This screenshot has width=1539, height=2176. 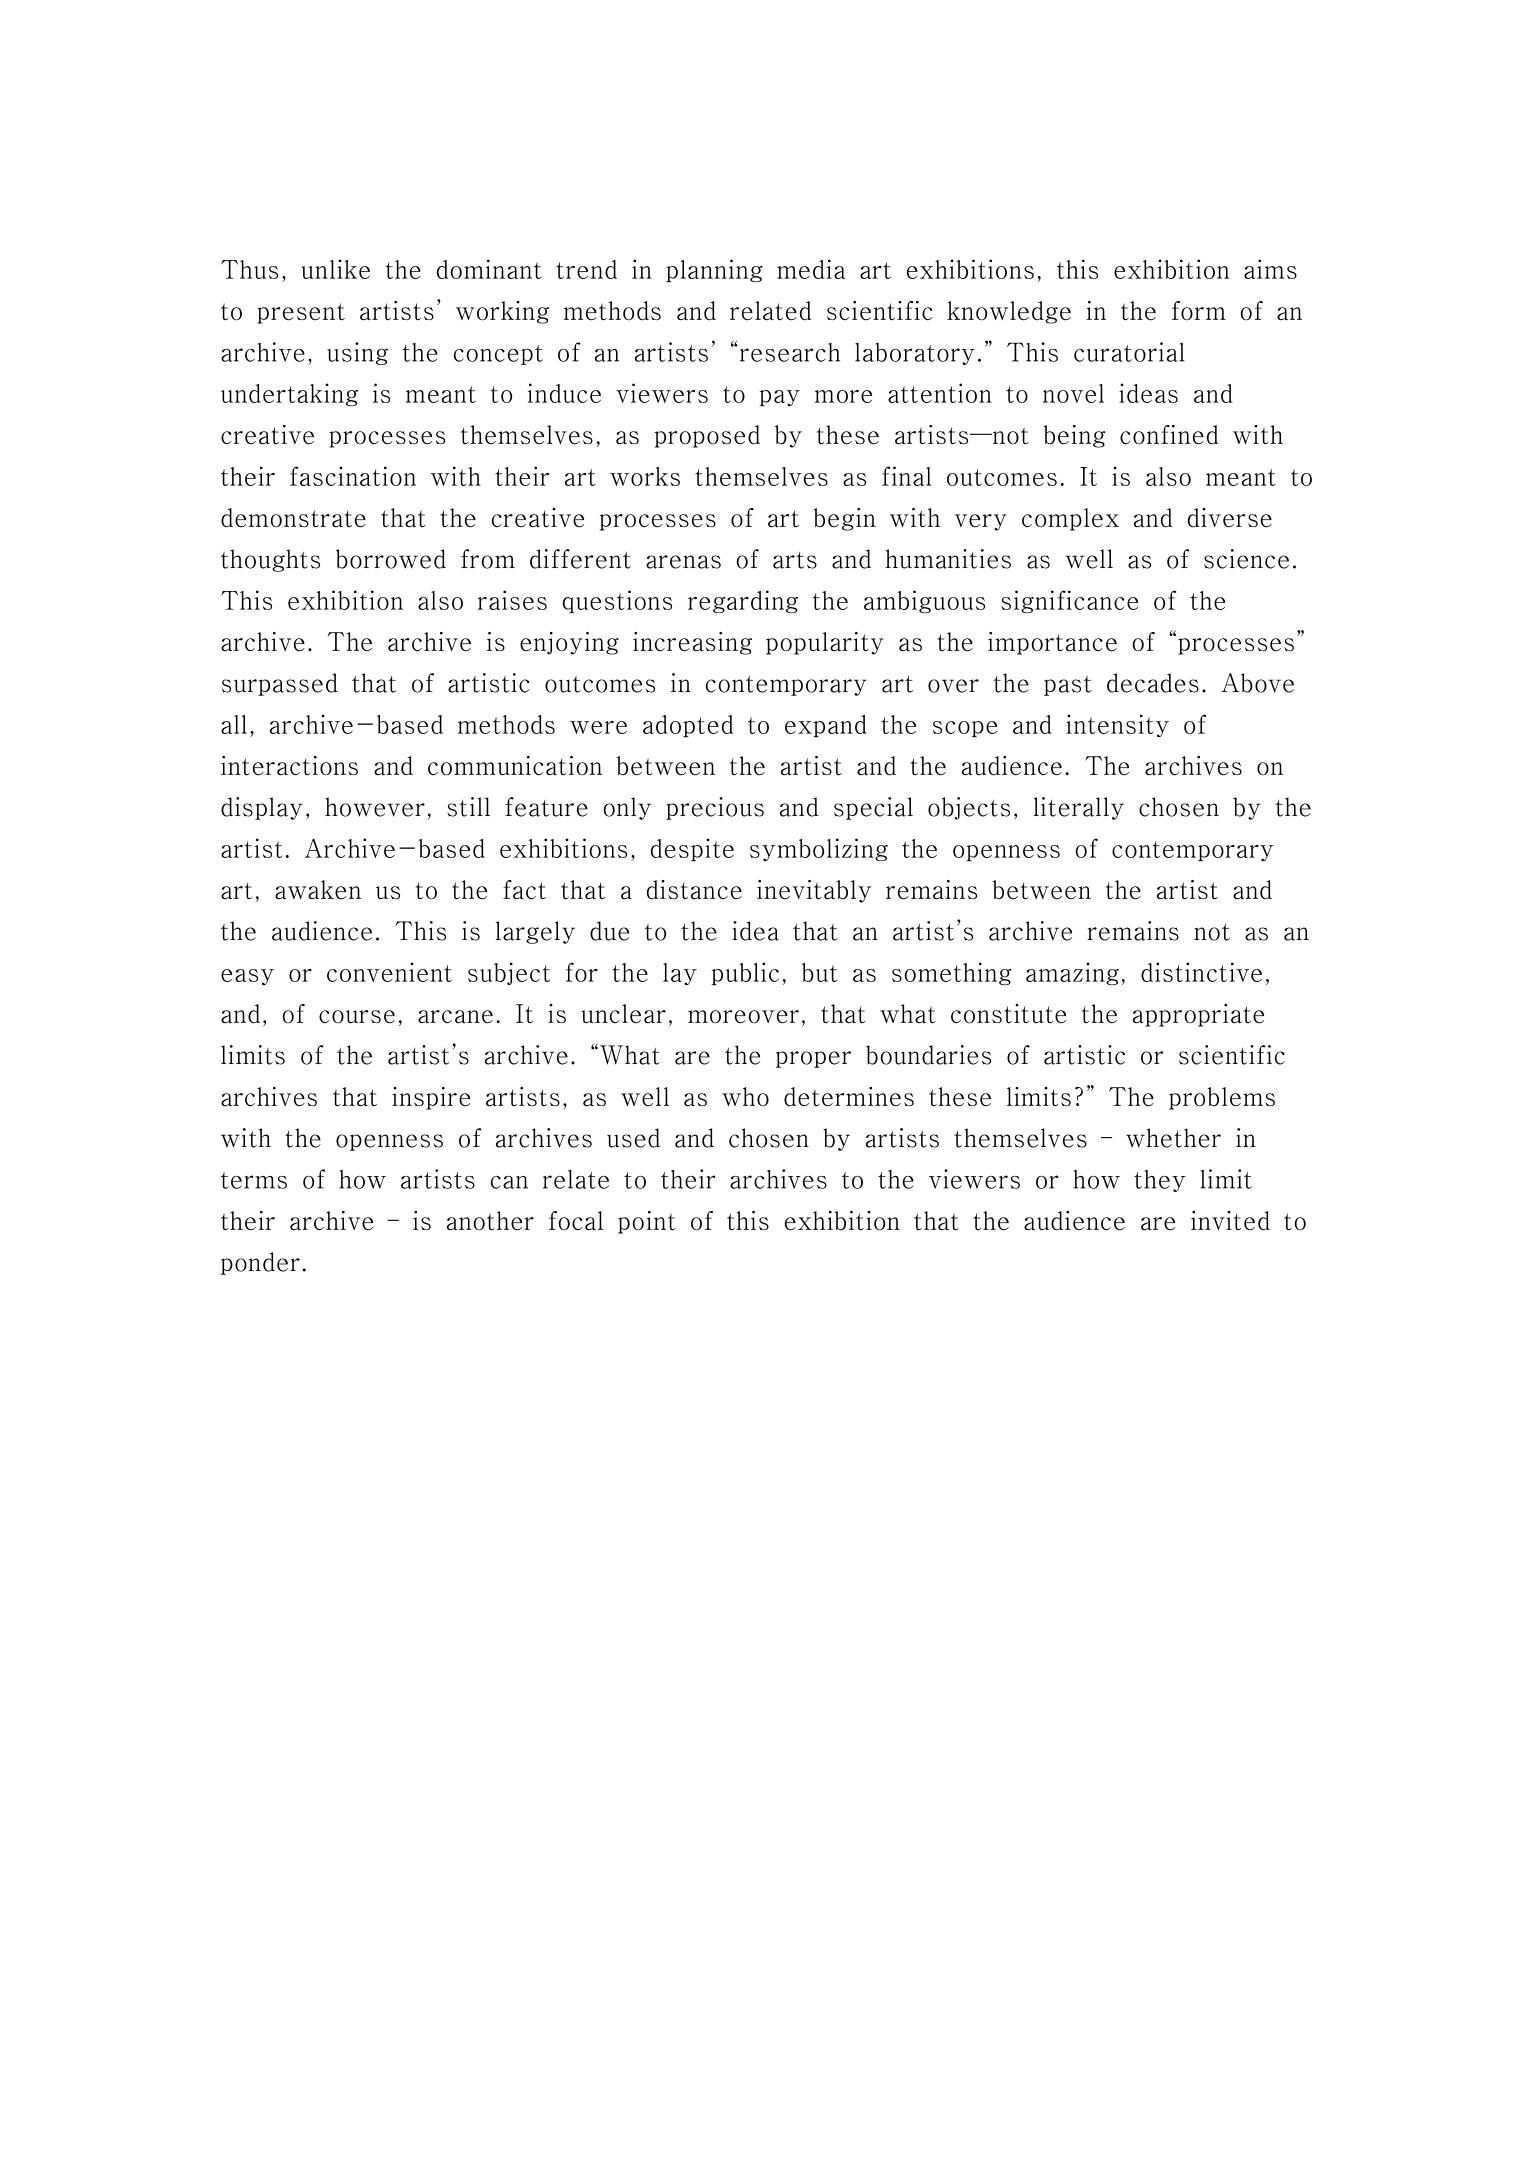 I want to click on precious, so click(x=715, y=808).
